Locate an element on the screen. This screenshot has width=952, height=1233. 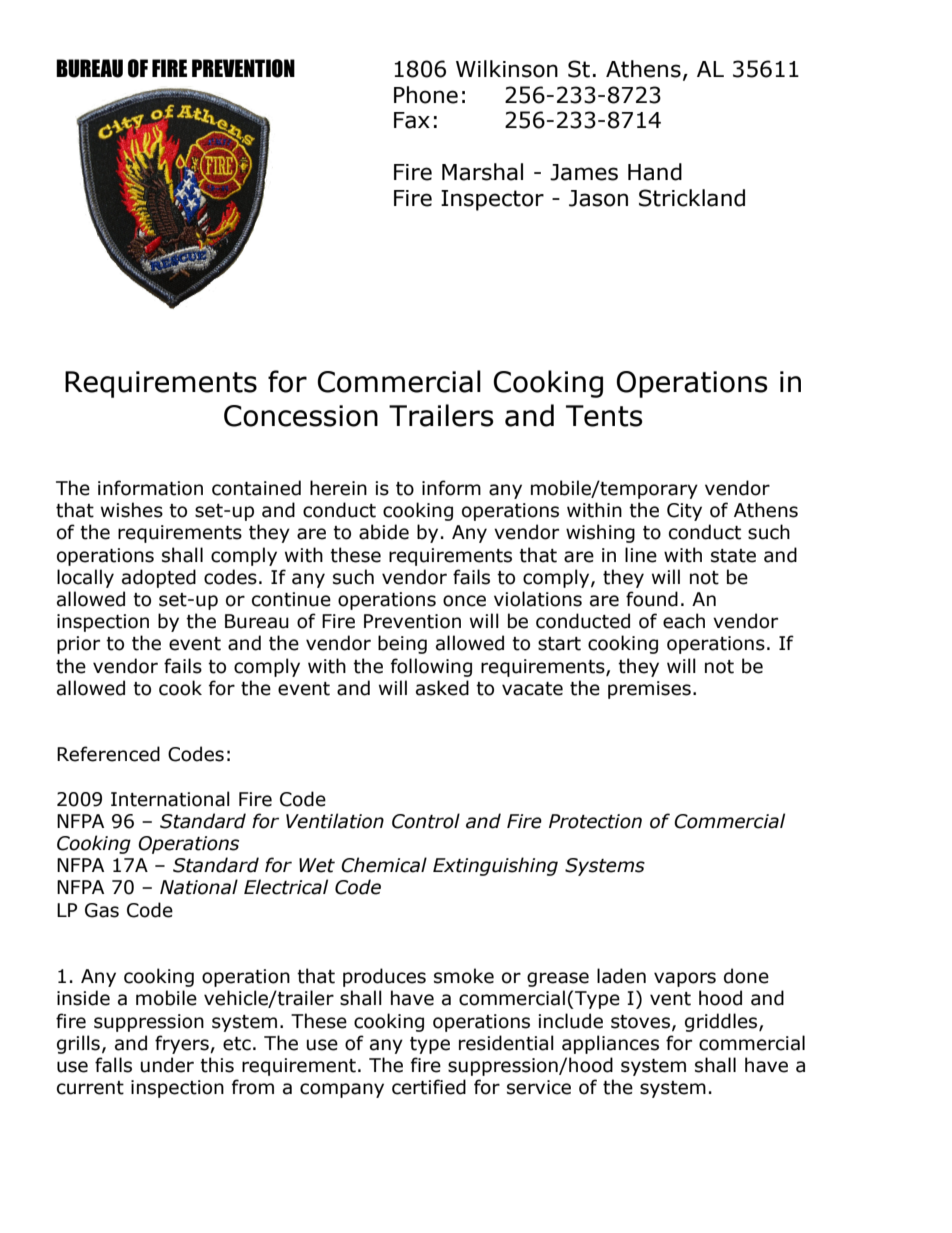
Phone is located at coordinates (426, 95).
